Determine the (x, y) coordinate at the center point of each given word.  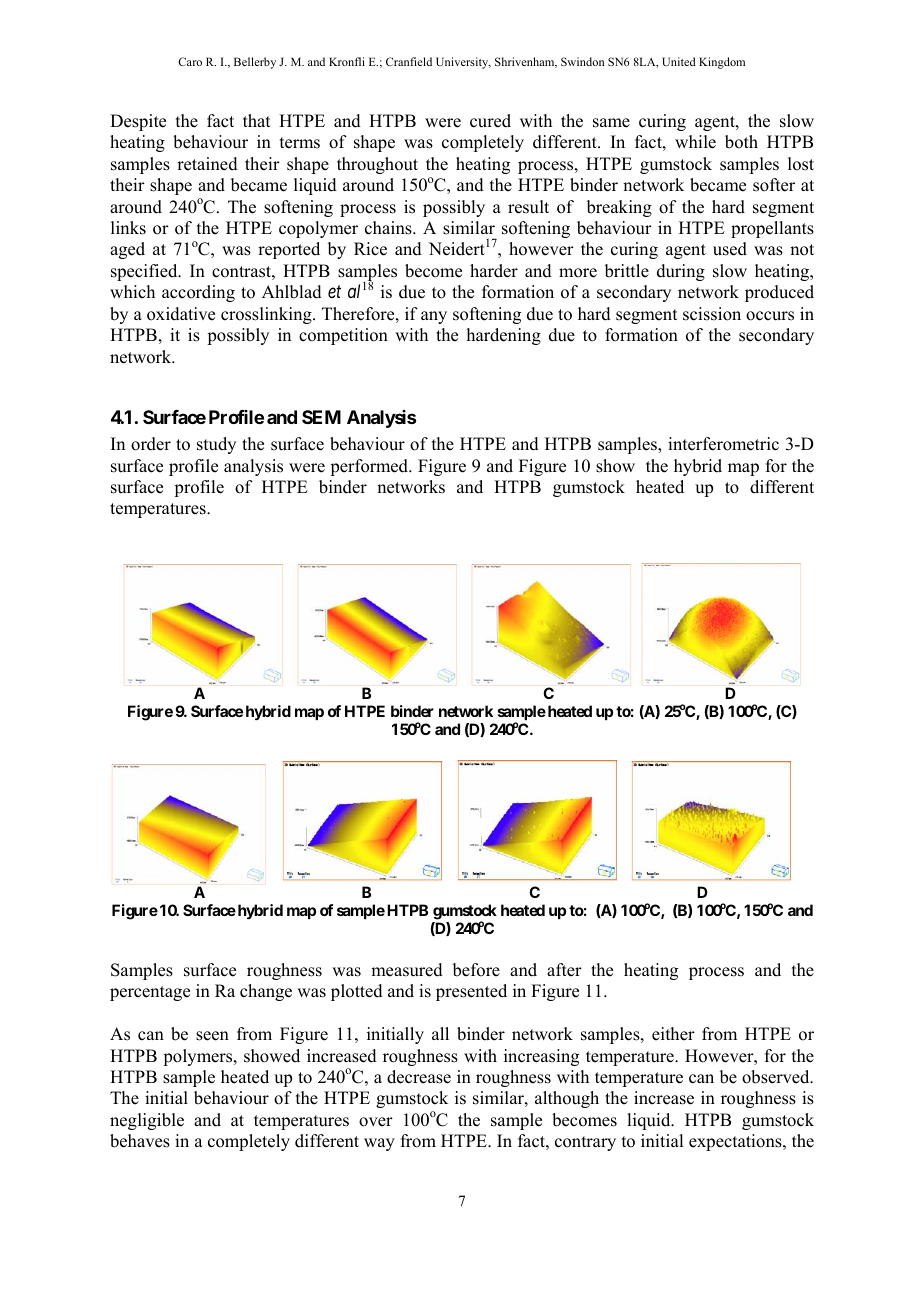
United (679, 61)
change (266, 992)
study (216, 445)
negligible (147, 1121)
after (564, 970)
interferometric (723, 444)
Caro (190, 61)
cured (490, 121)
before (476, 970)
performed (370, 467)
